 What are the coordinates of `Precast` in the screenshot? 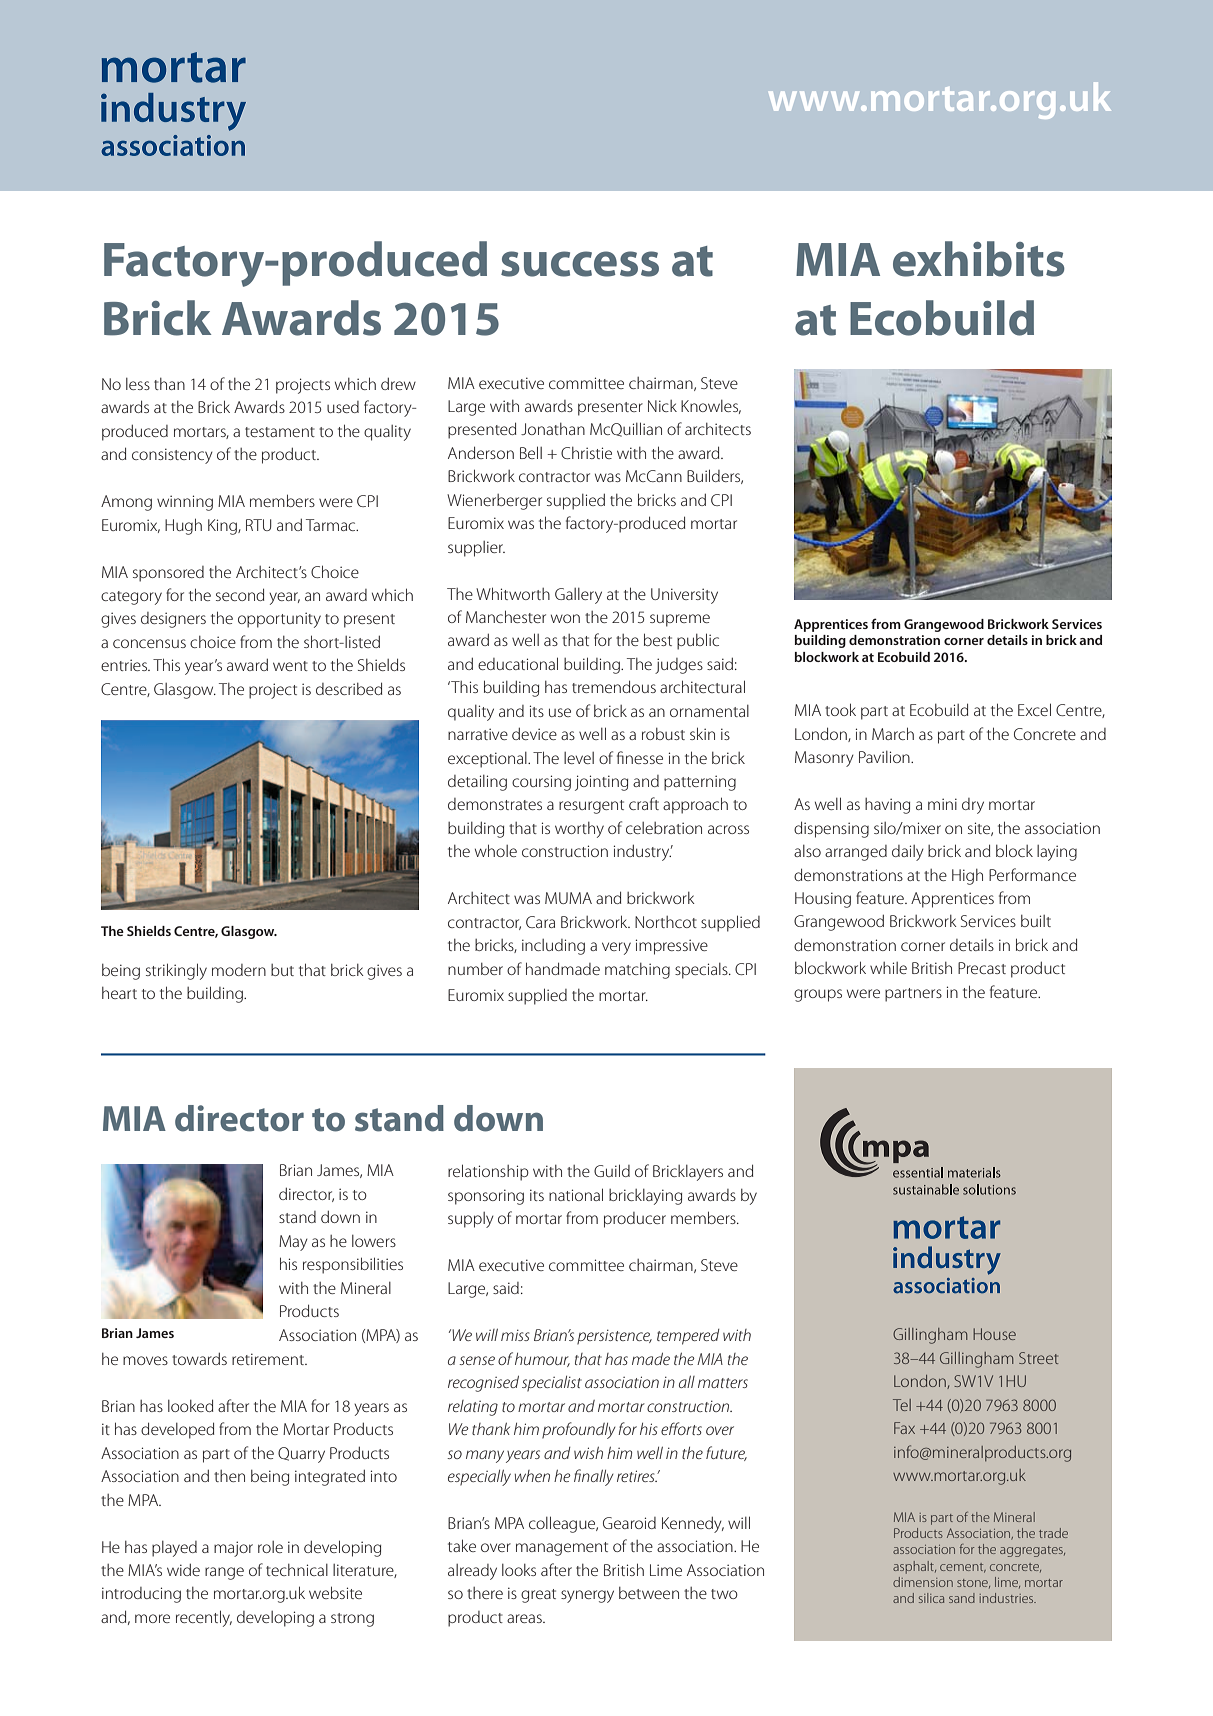 It's located at (982, 968).
